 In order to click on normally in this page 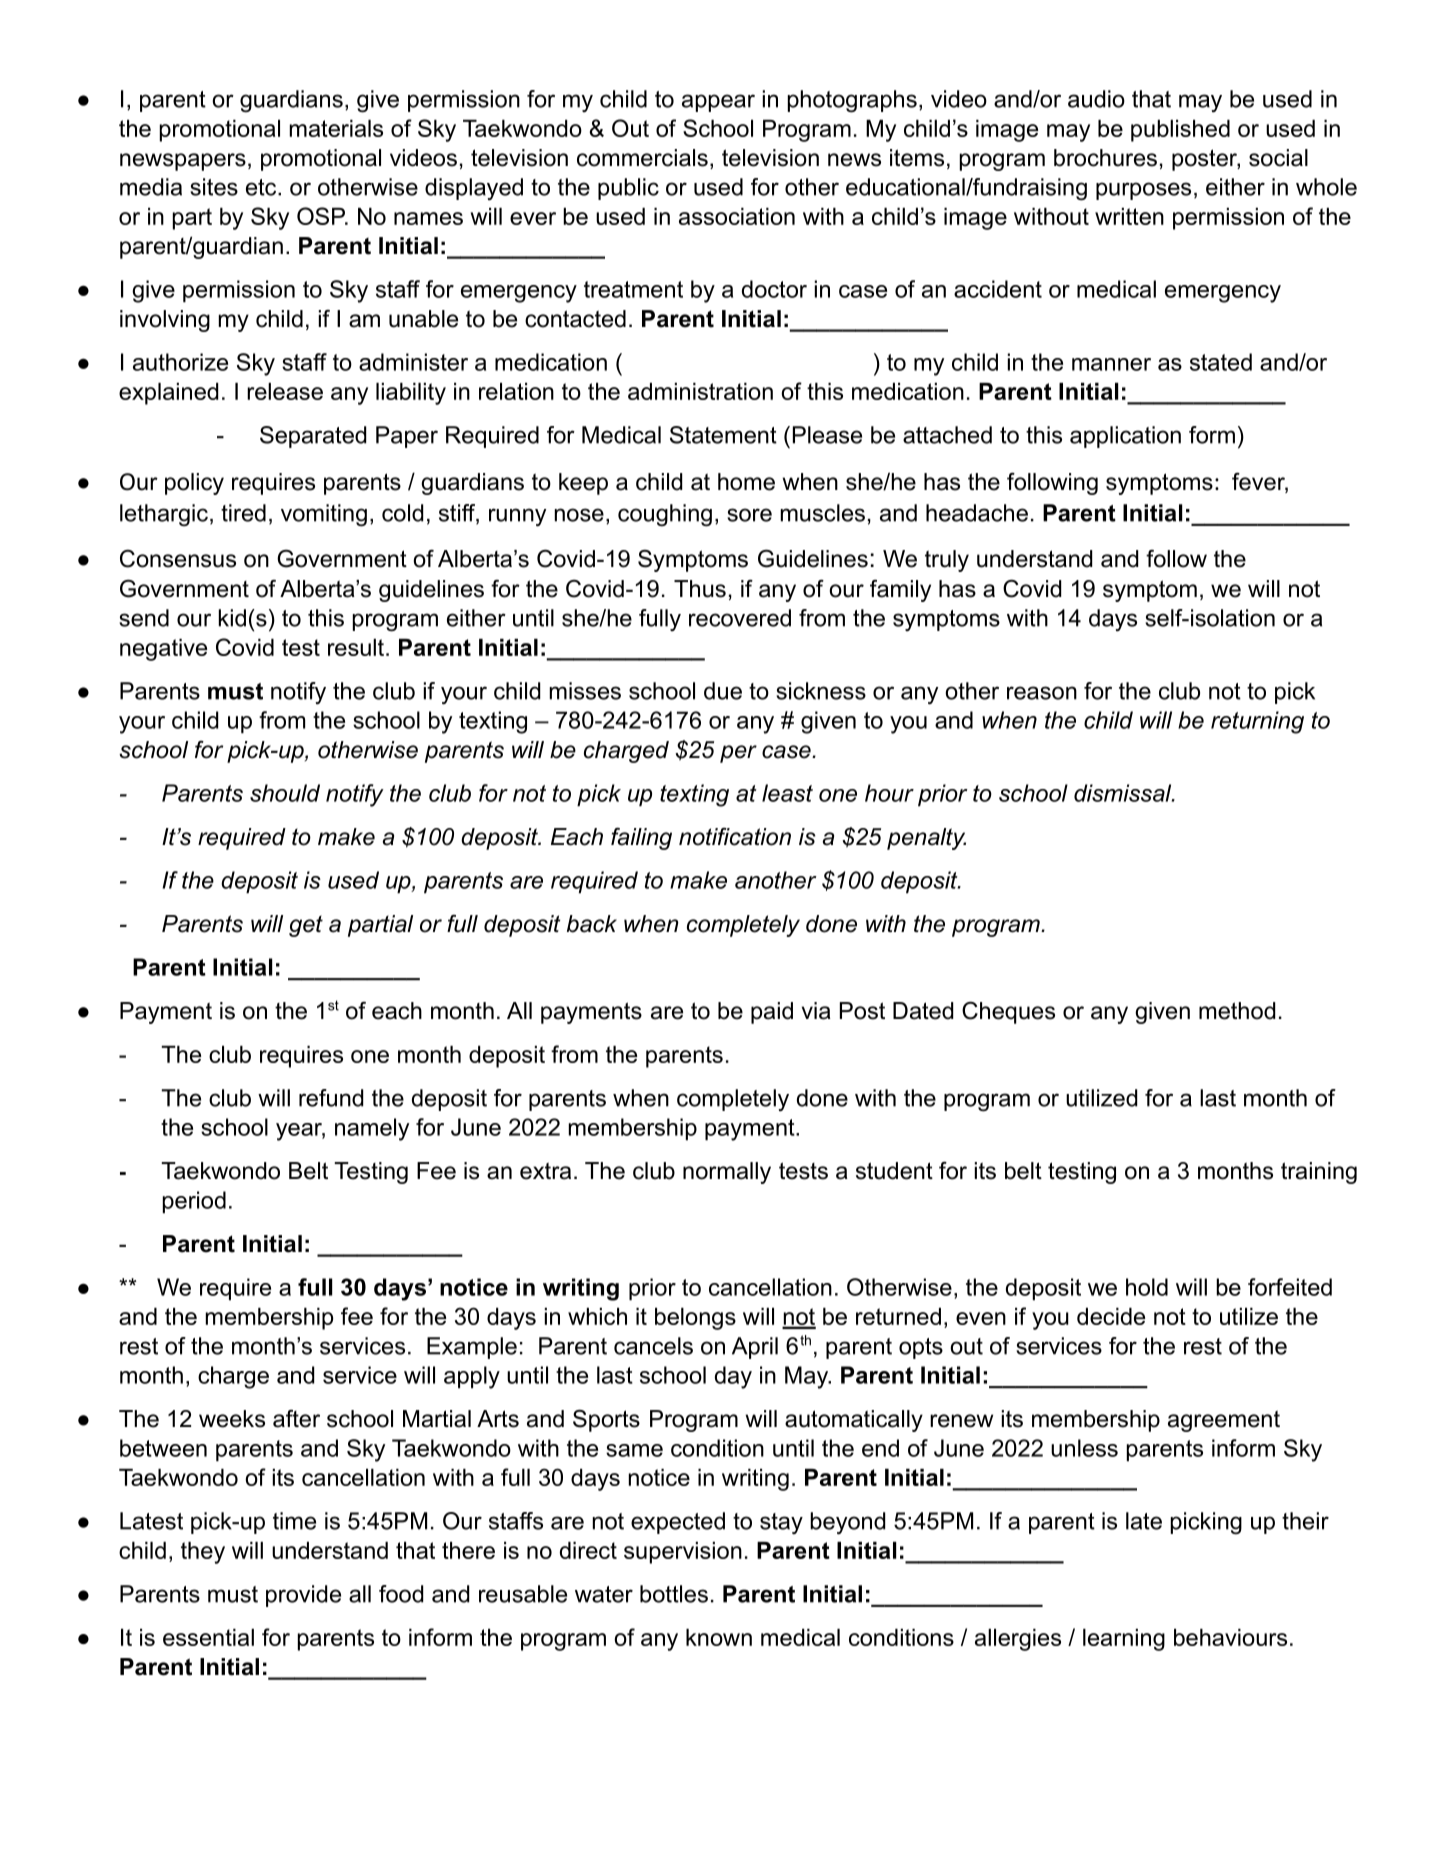, I will do `click(727, 1173)`.
